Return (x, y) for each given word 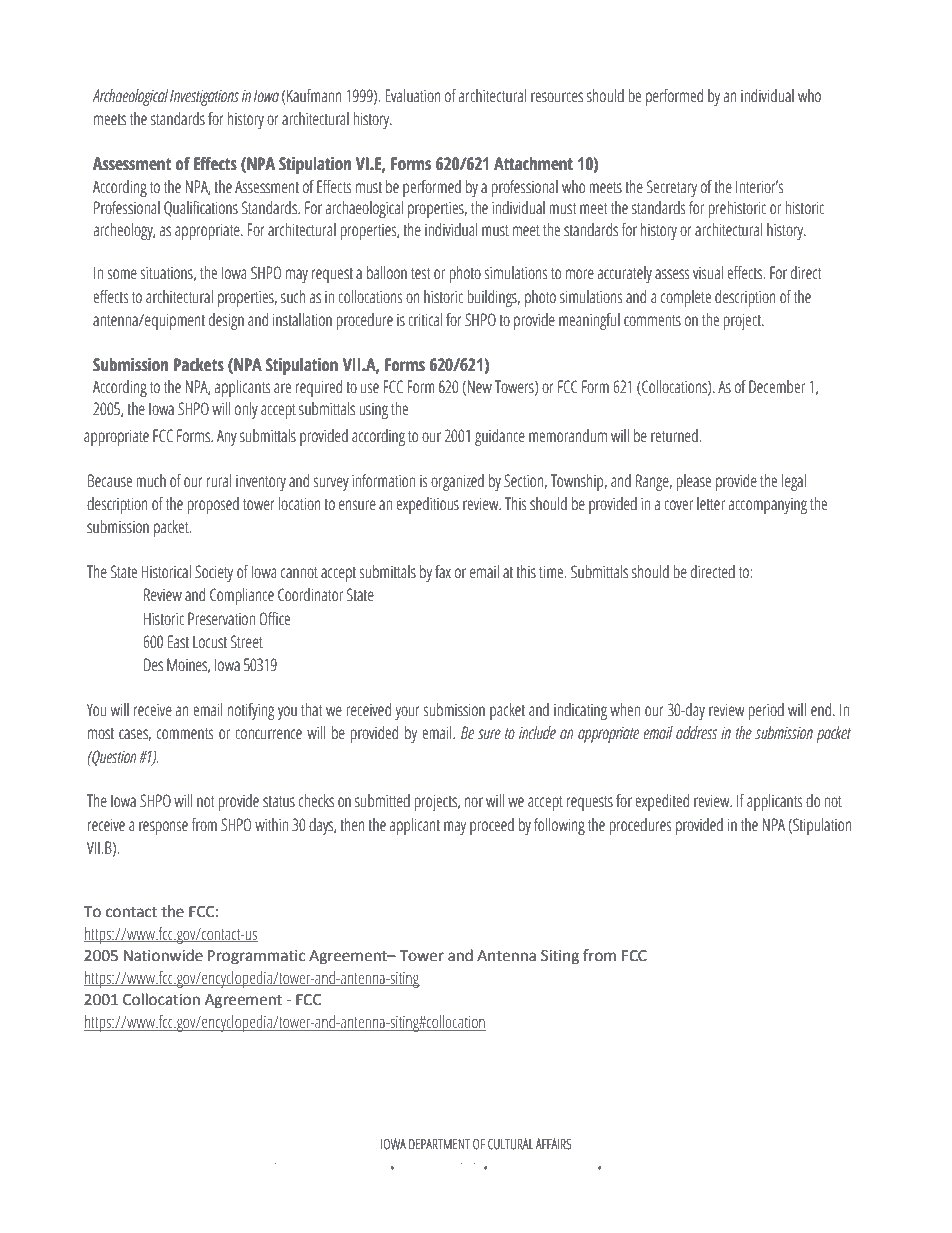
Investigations (204, 97)
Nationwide (163, 955)
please (693, 482)
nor (474, 802)
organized (457, 482)
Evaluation (413, 96)
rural (219, 481)
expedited (662, 802)
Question (113, 758)
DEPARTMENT (439, 1144)
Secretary (672, 188)
